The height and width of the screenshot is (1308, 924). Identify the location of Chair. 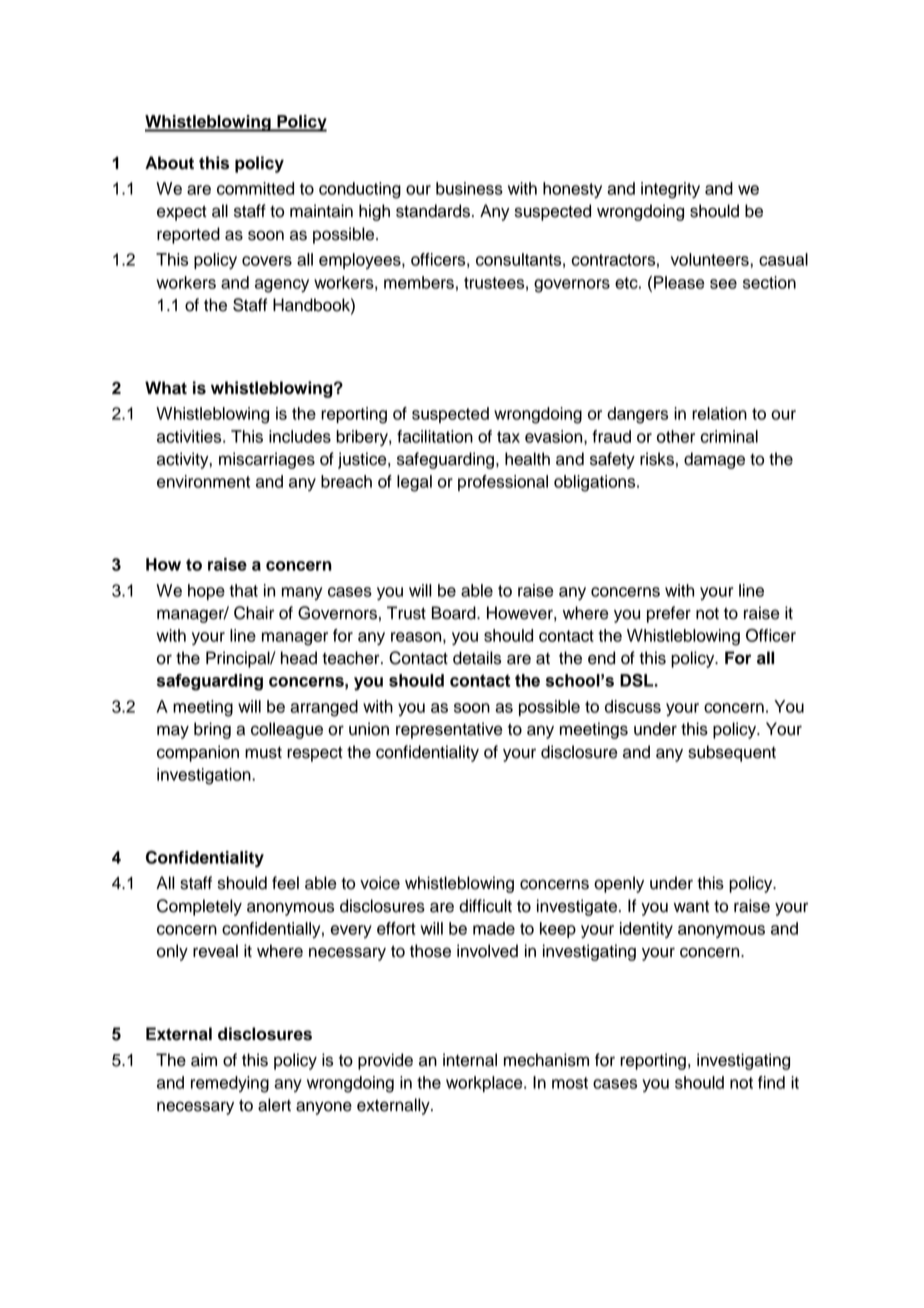
(254, 613).
